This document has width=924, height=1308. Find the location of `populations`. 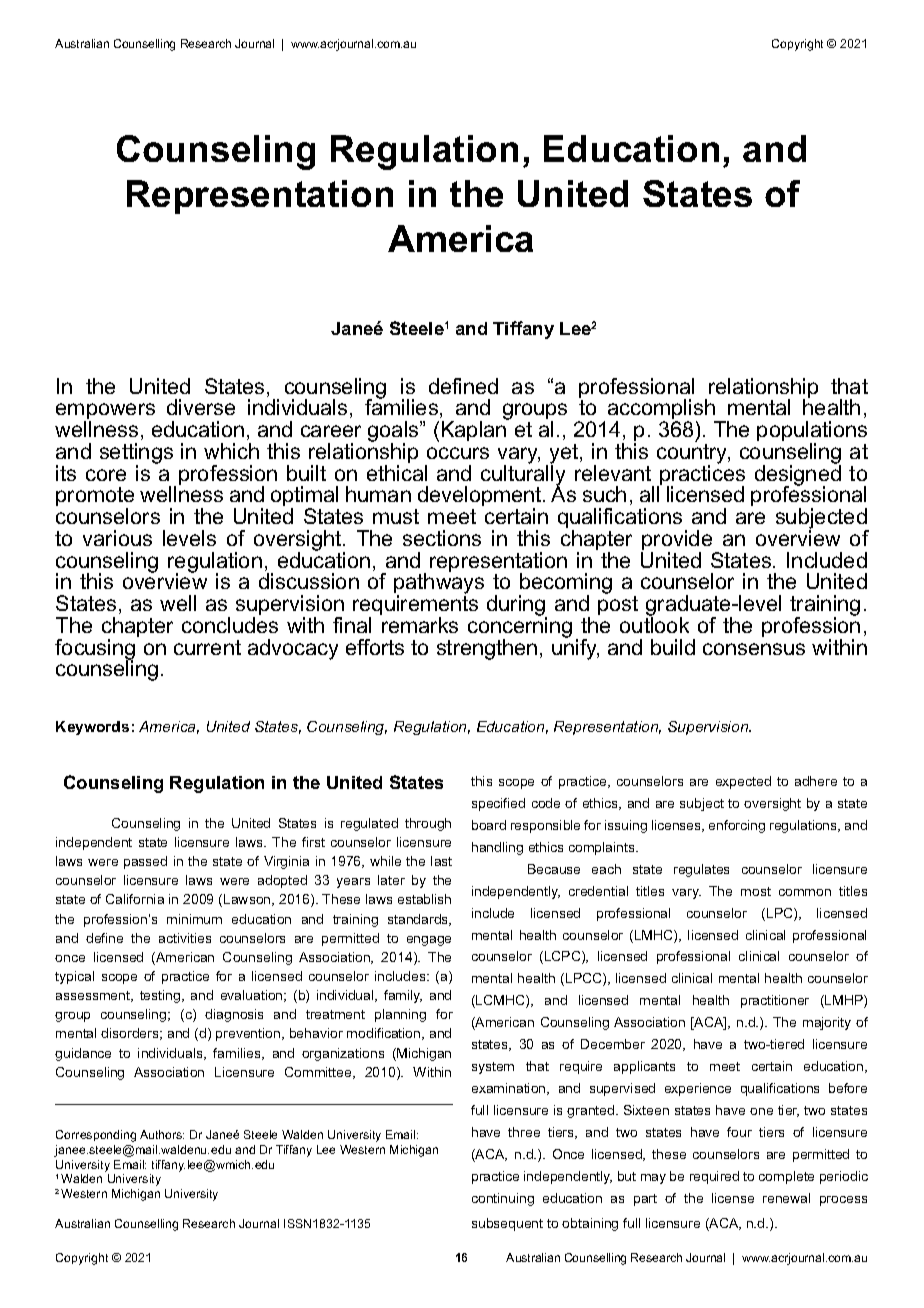

populations is located at coordinates (812, 432).
